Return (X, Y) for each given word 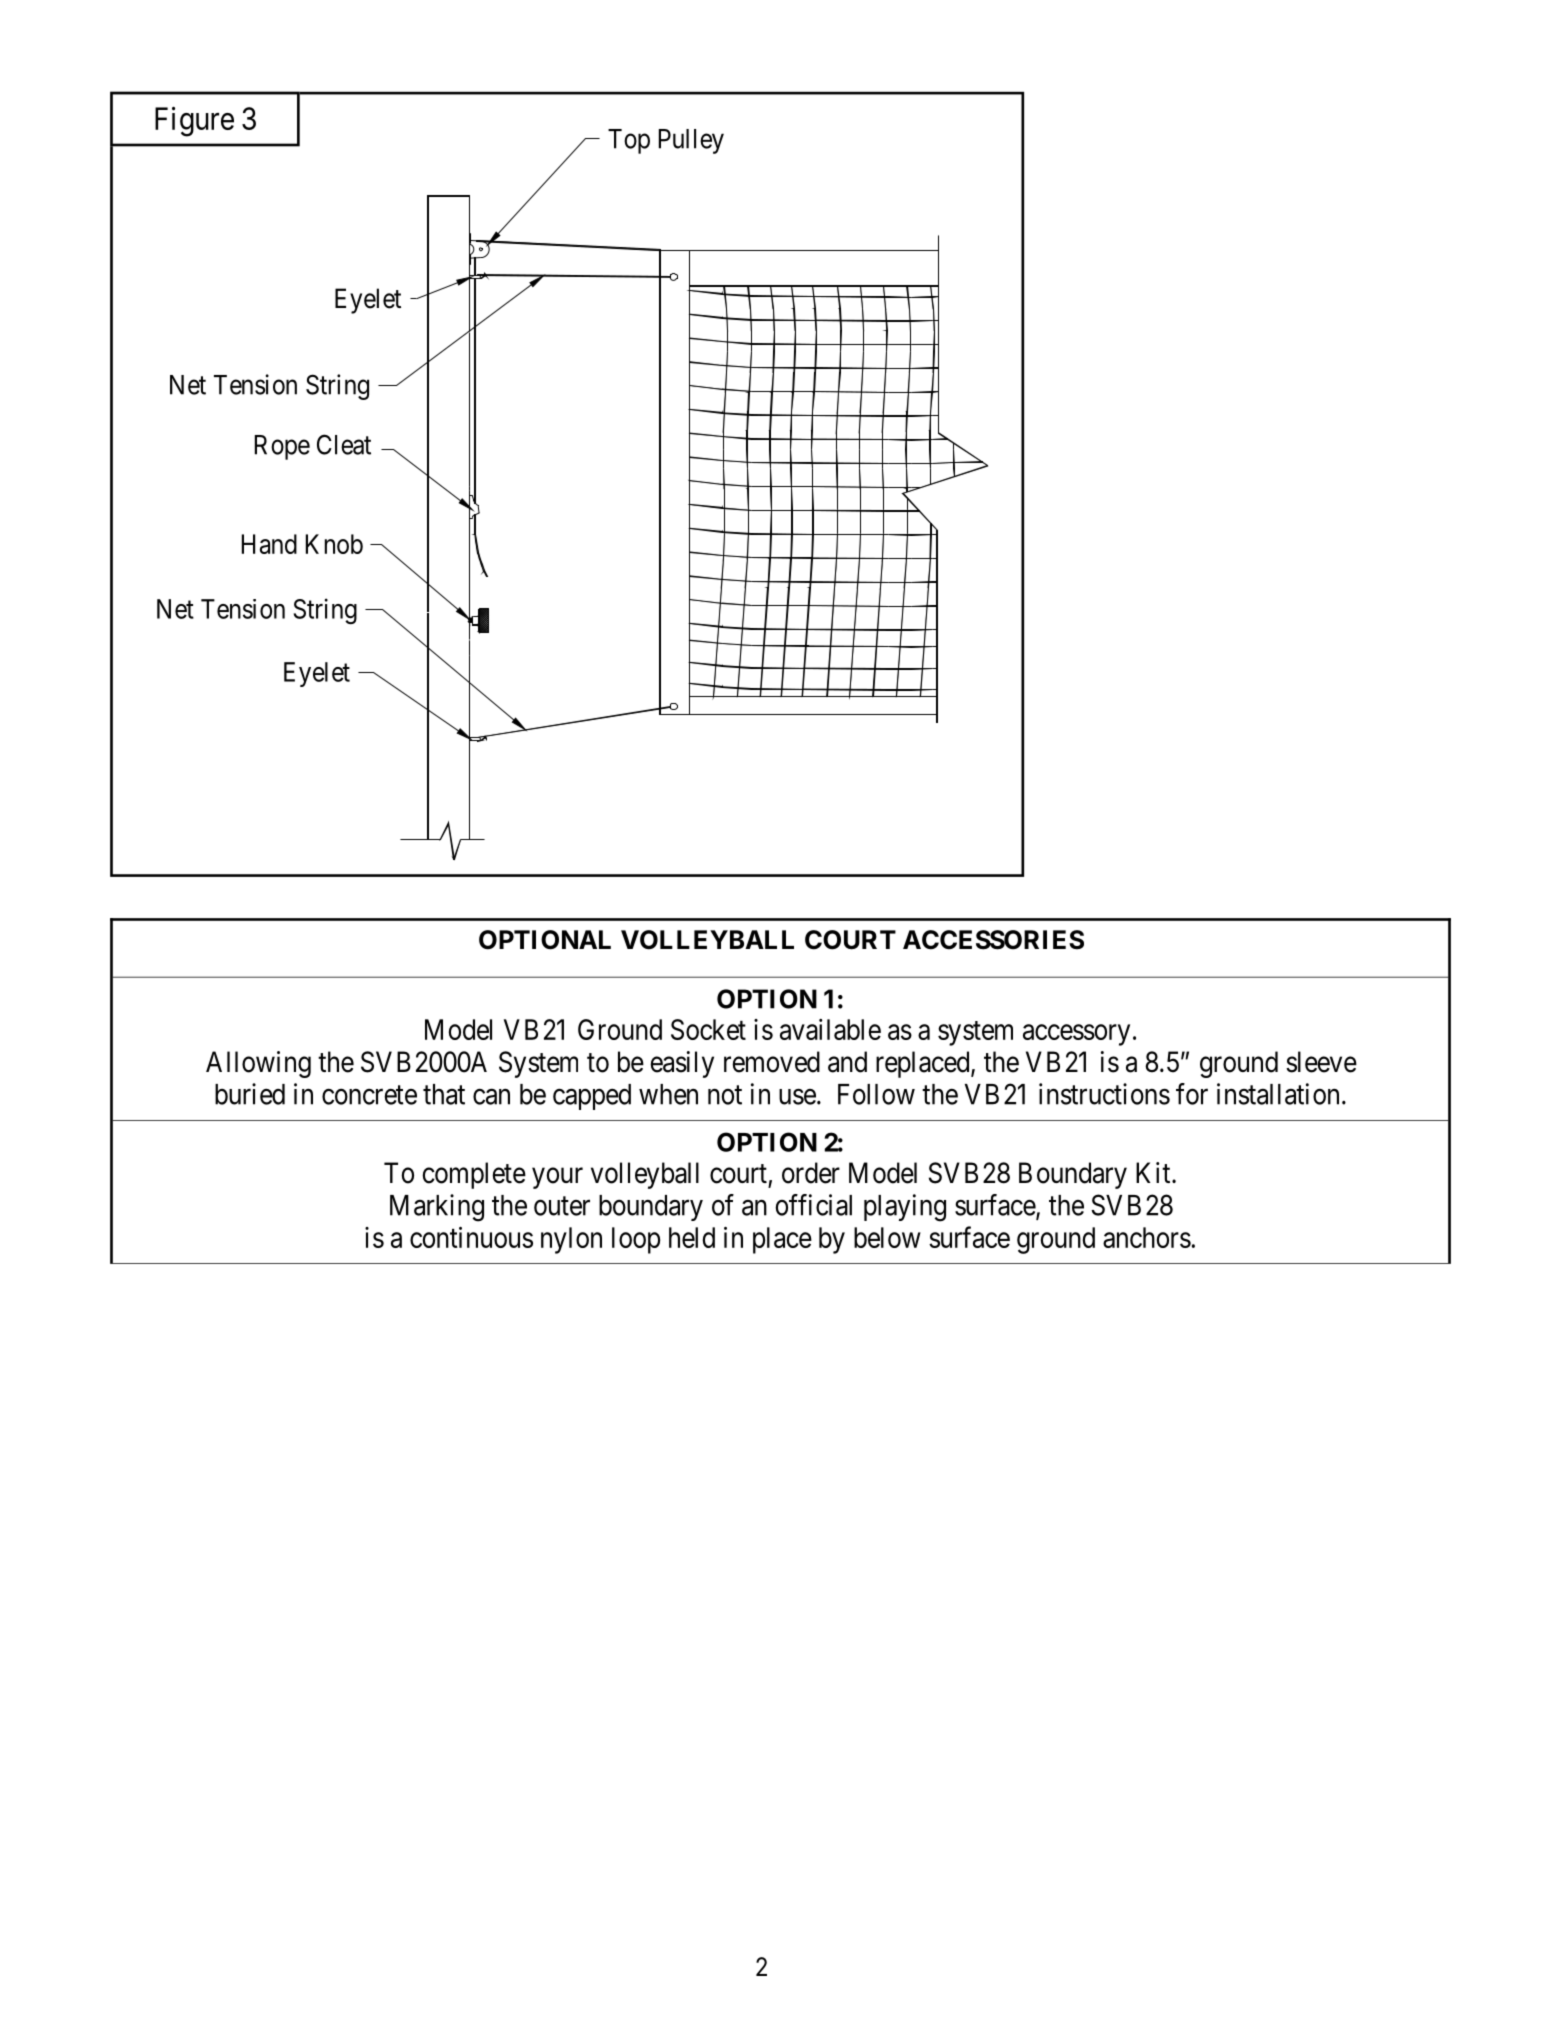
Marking (437, 1208)
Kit (1154, 1172)
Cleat (344, 444)
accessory (1076, 1035)
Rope (282, 447)
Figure (194, 121)
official (813, 1205)
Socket (708, 1029)
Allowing (258, 1064)
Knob (334, 544)
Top (629, 141)
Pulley (691, 141)
